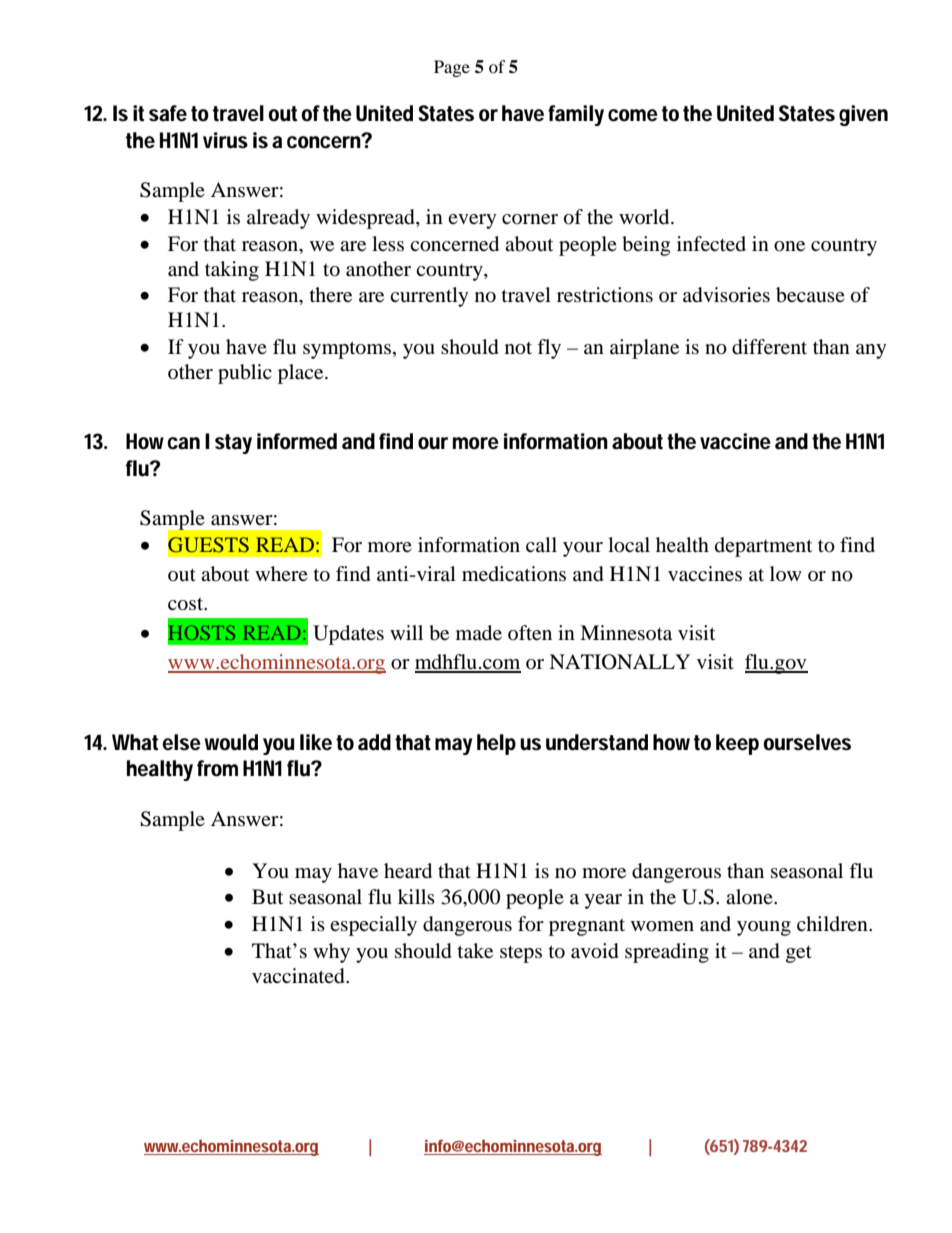 Image resolution: width=952 pixels, height=1233 pixels. I want to click on Page, so click(452, 68).
